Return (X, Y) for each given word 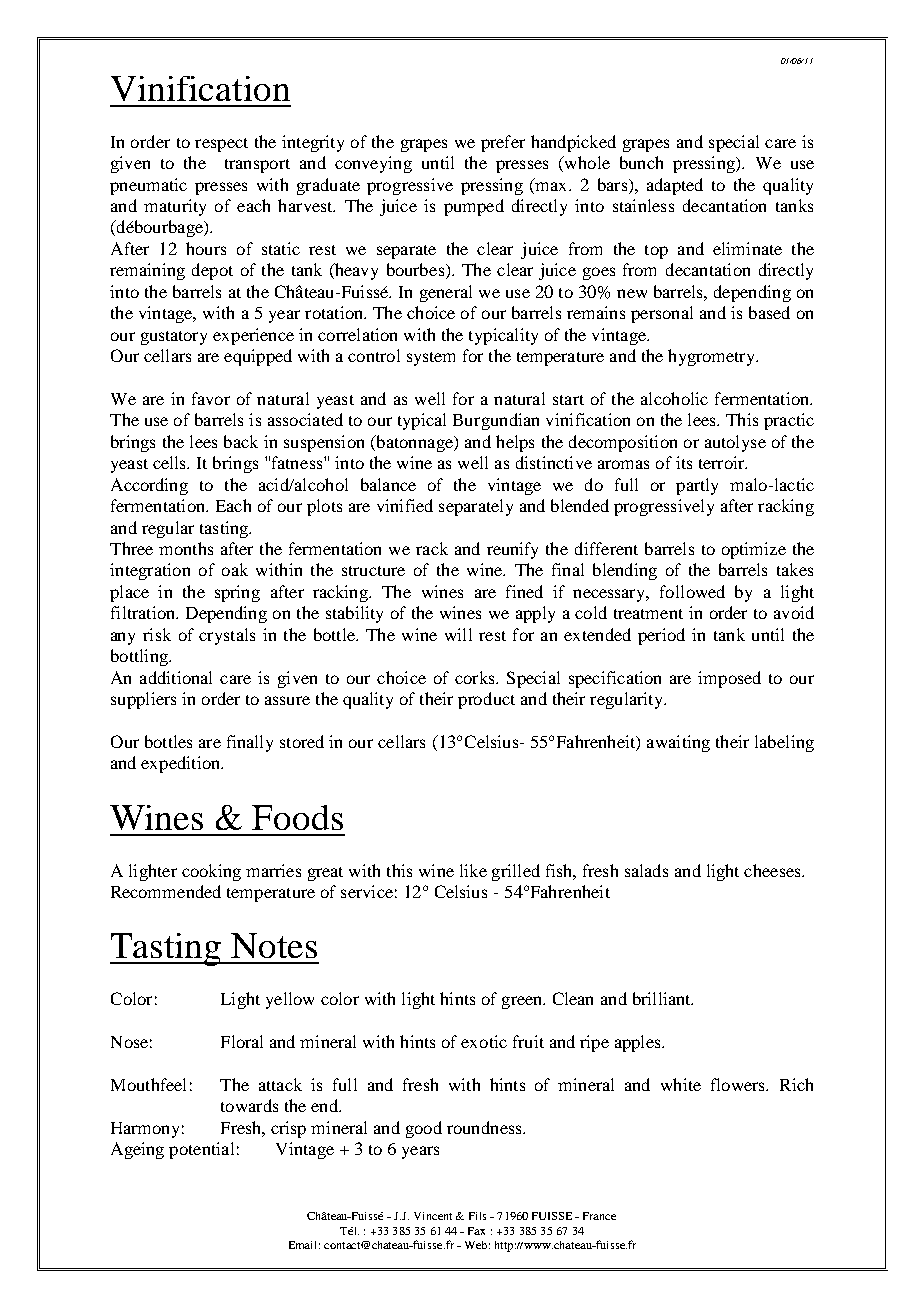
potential (201, 1150)
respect (221, 145)
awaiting (678, 743)
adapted (675, 186)
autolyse (735, 443)
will (458, 634)
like (473, 870)
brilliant (663, 998)
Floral (242, 1041)
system (431, 359)
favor (211, 398)
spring (237, 593)
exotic (484, 1041)
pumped (474, 207)
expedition (182, 764)
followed (692, 591)
